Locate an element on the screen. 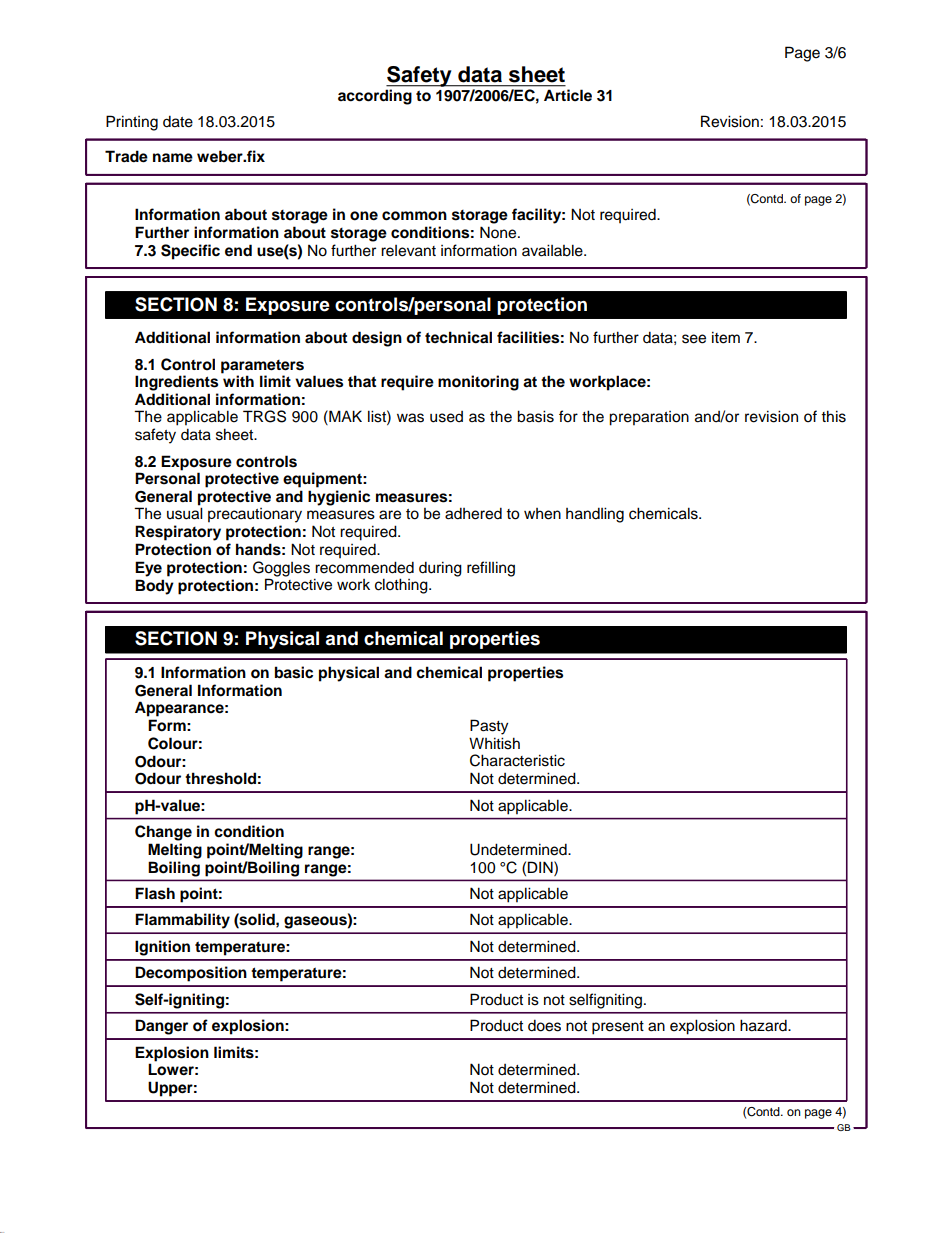 The height and width of the screenshot is (1233, 952). hazard is located at coordinates (764, 1025).
